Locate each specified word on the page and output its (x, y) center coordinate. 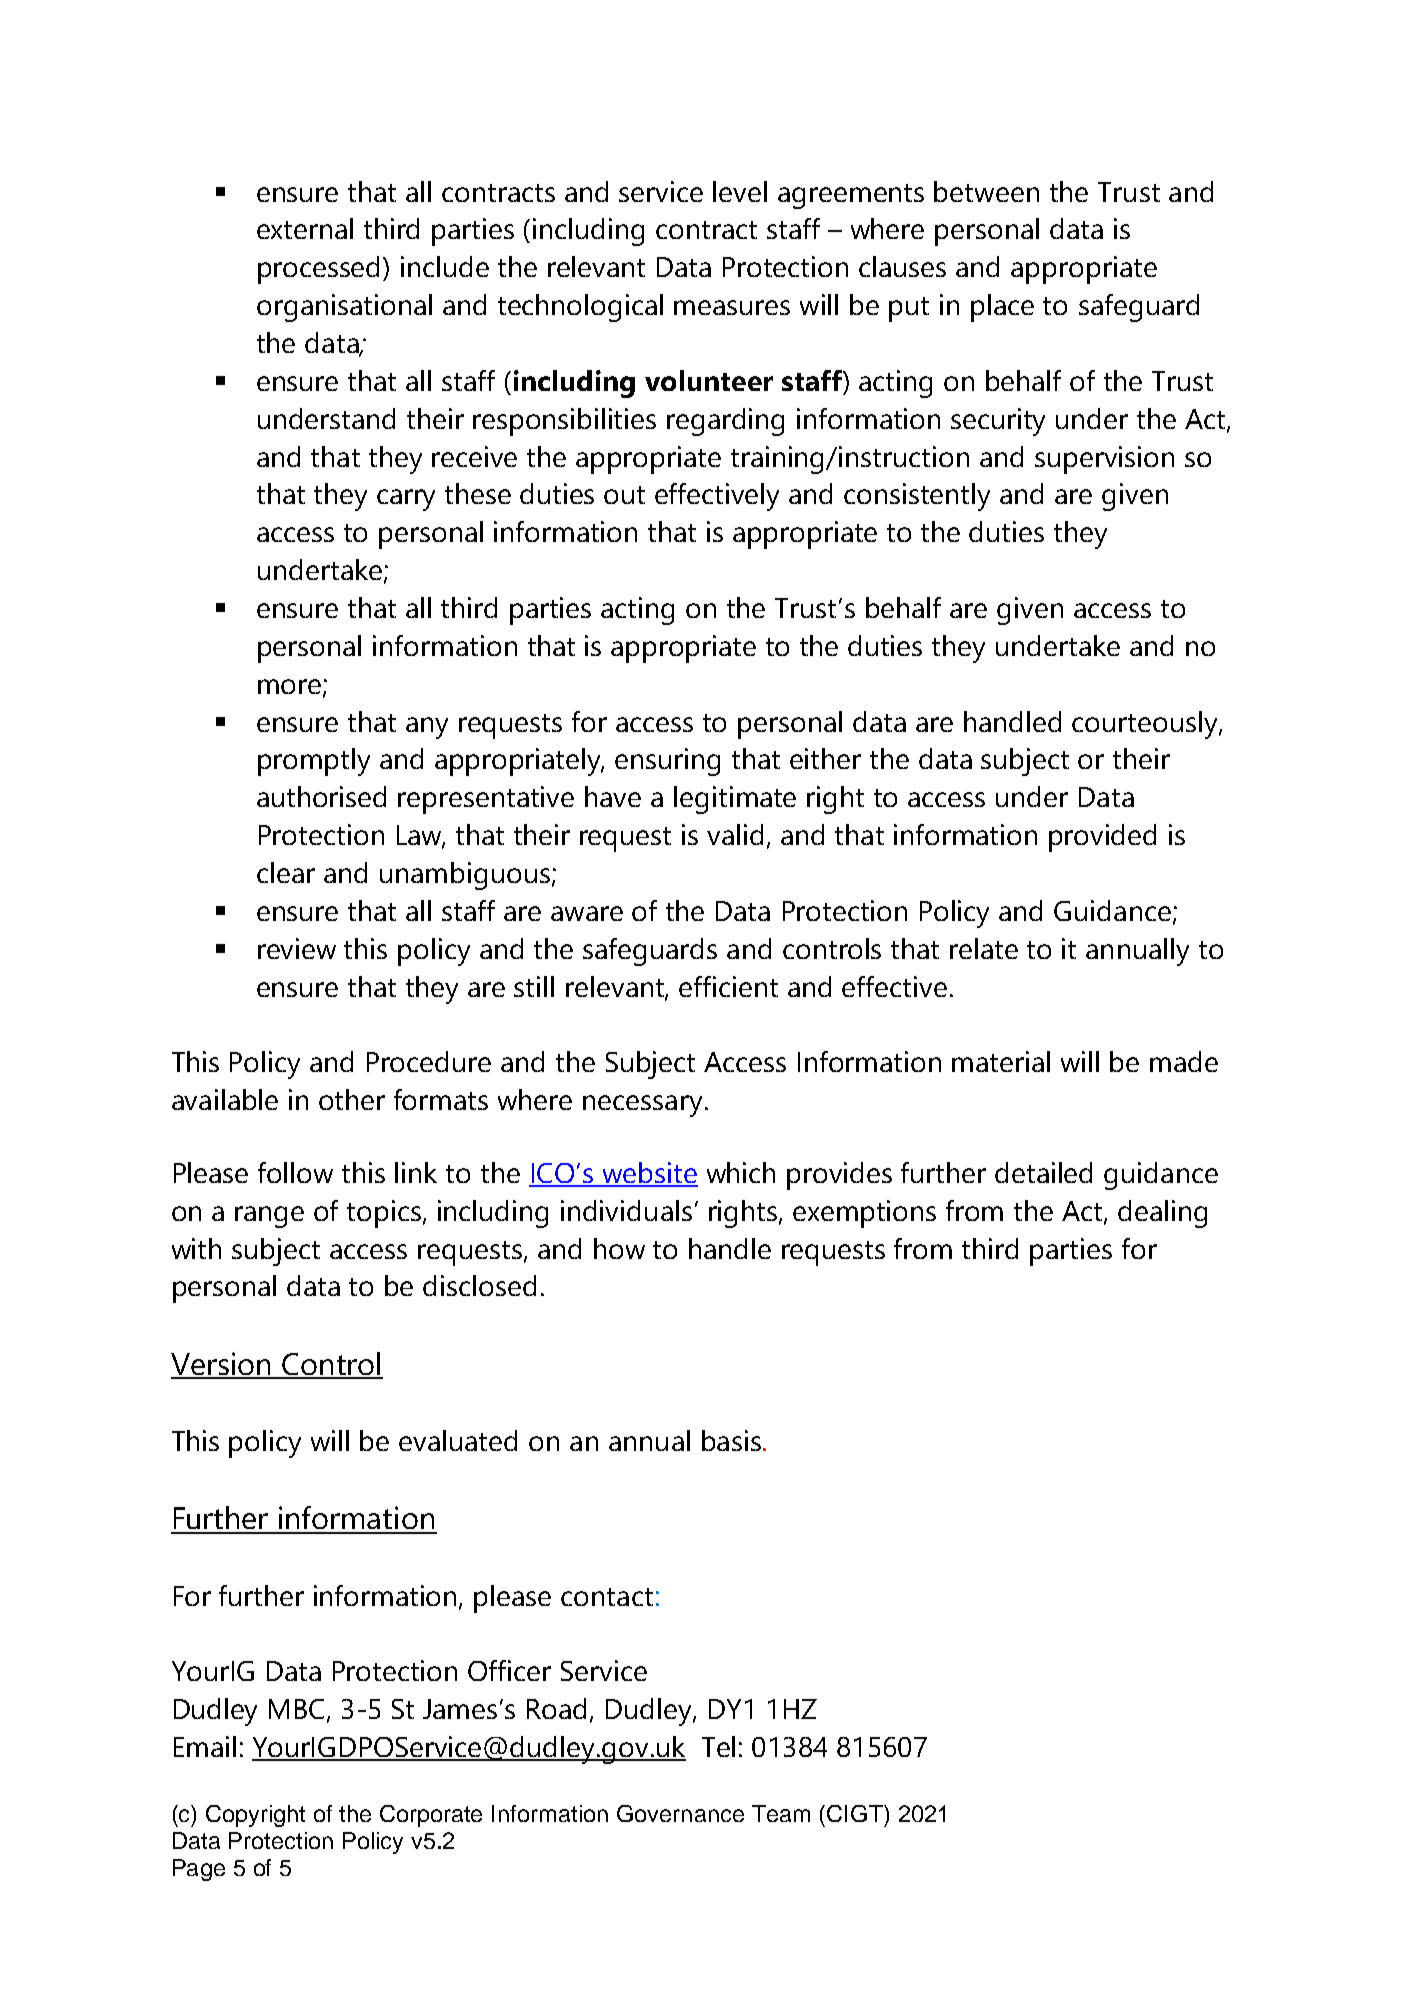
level (740, 191)
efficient (728, 986)
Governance (680, 1813)
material (1001, 1061)
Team (781, 1813)
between (986, 191)
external (305, 228)
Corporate (431, 1816)
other (352, 1099)
